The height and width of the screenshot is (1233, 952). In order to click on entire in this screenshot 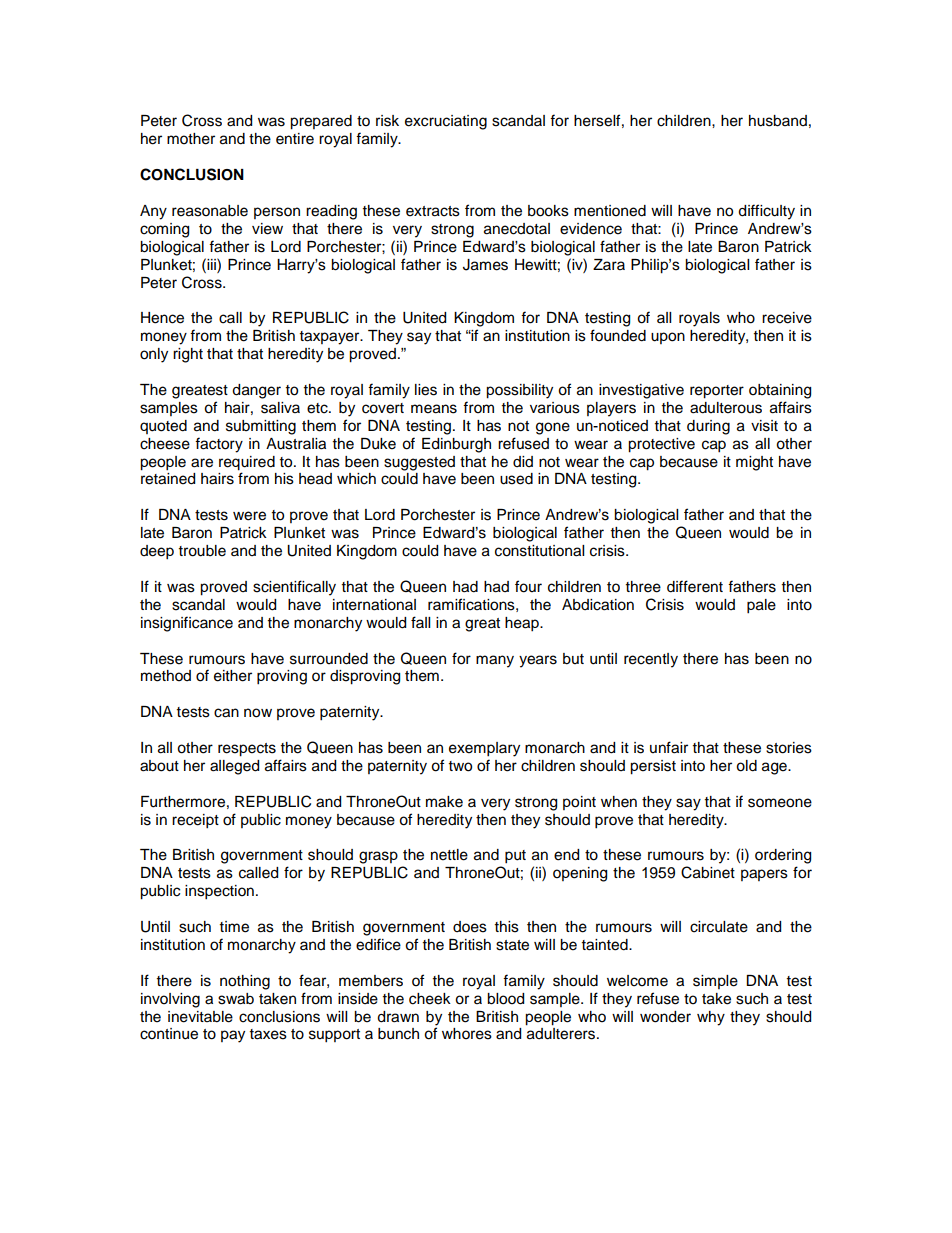, I will do `click(295, 139)`.
